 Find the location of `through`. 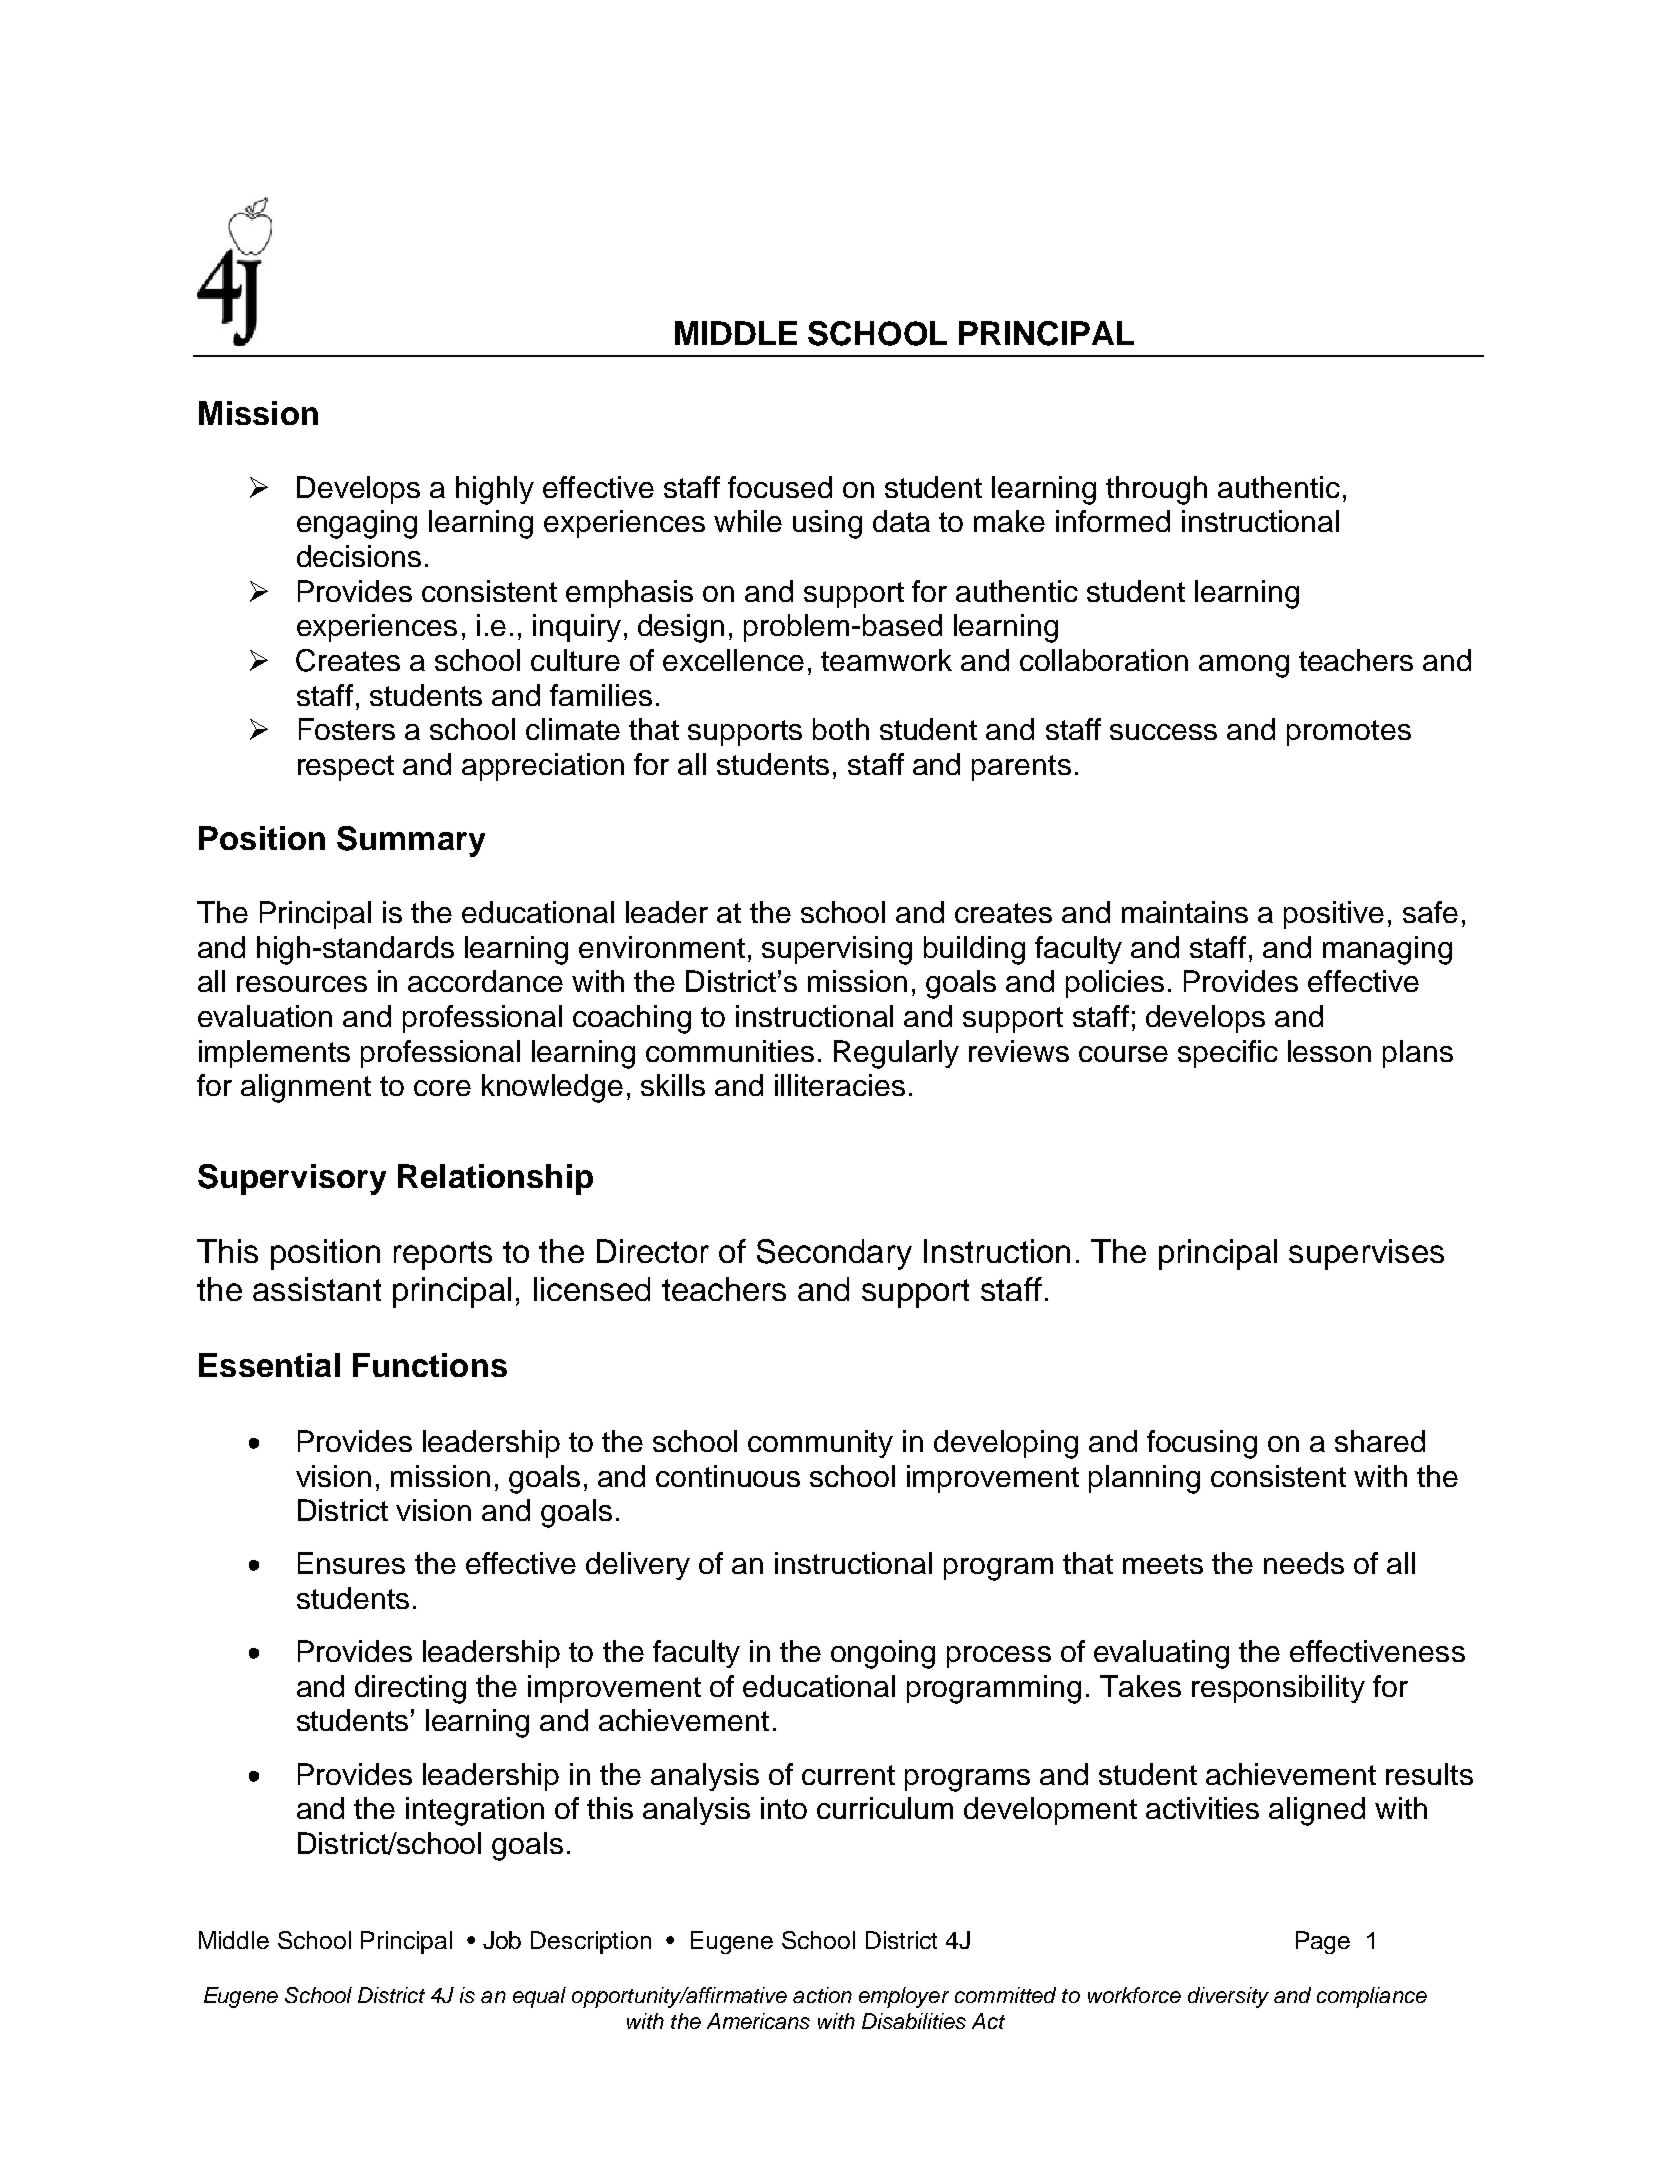

through is located at coordinates (1156, 490).
